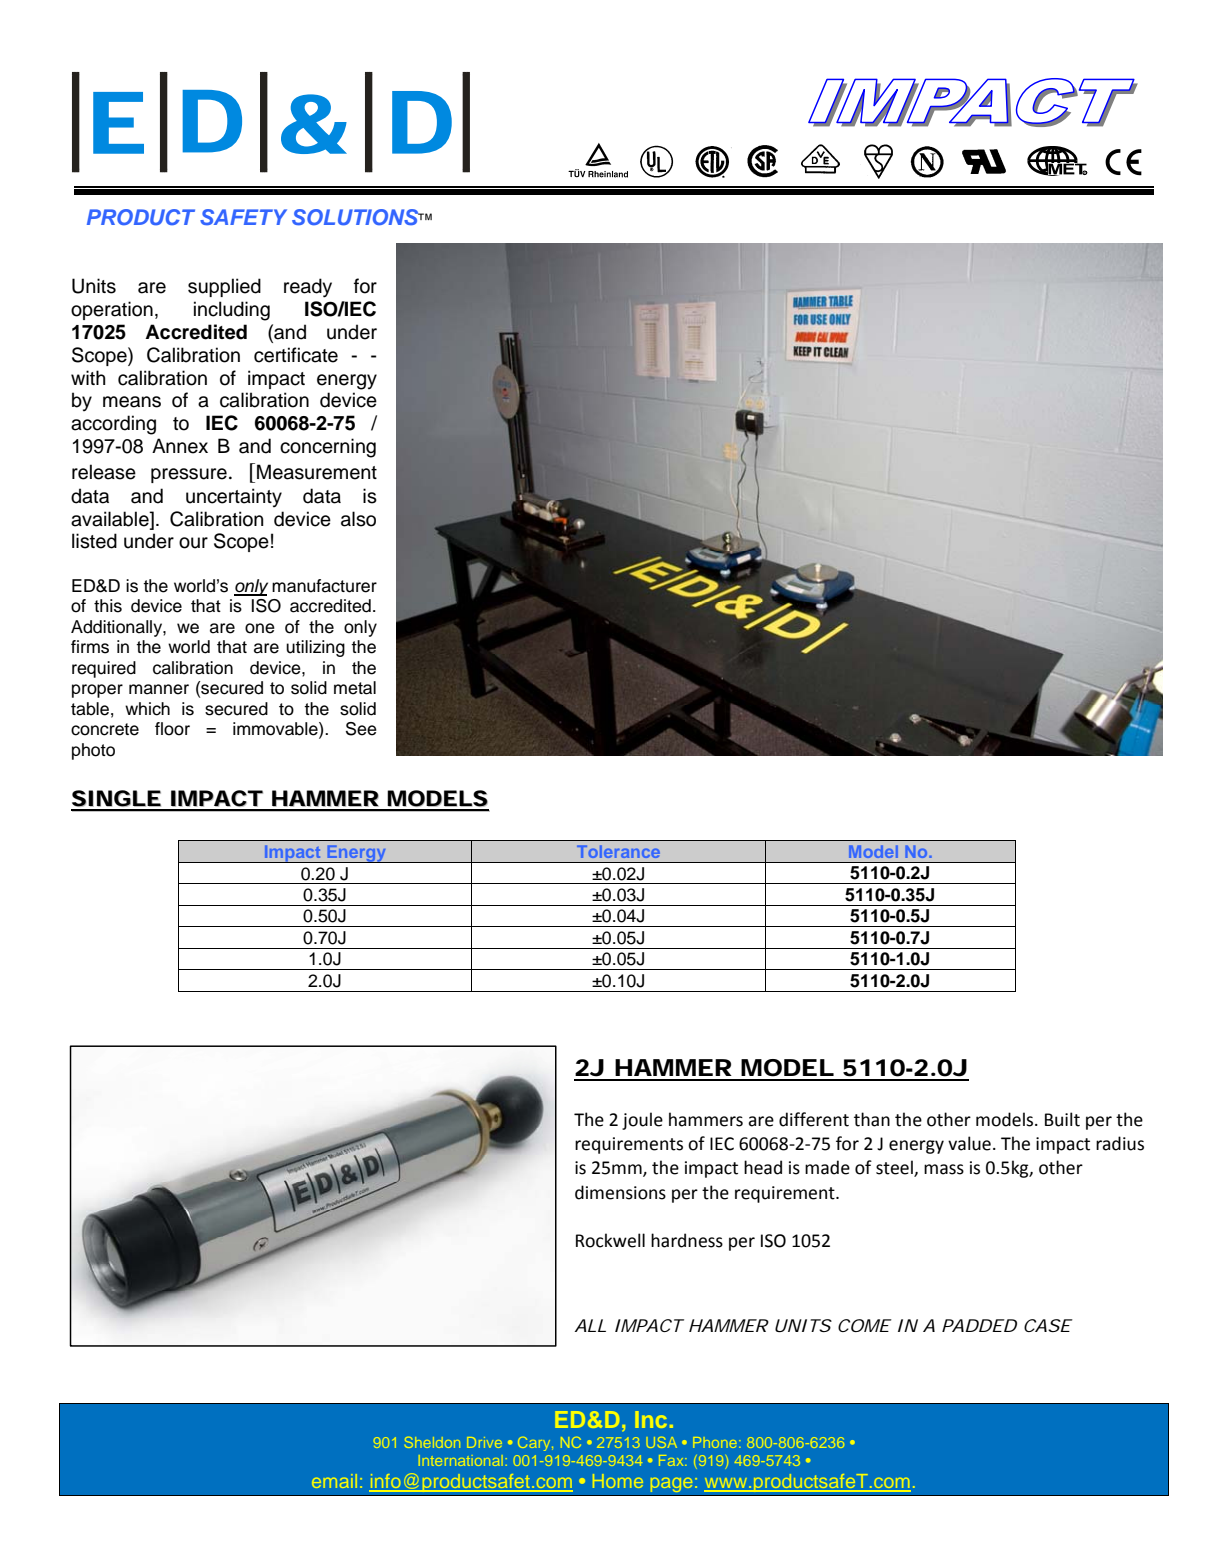 This image has height=1567, width=1211. I want to click on including, so click(232, 311).
